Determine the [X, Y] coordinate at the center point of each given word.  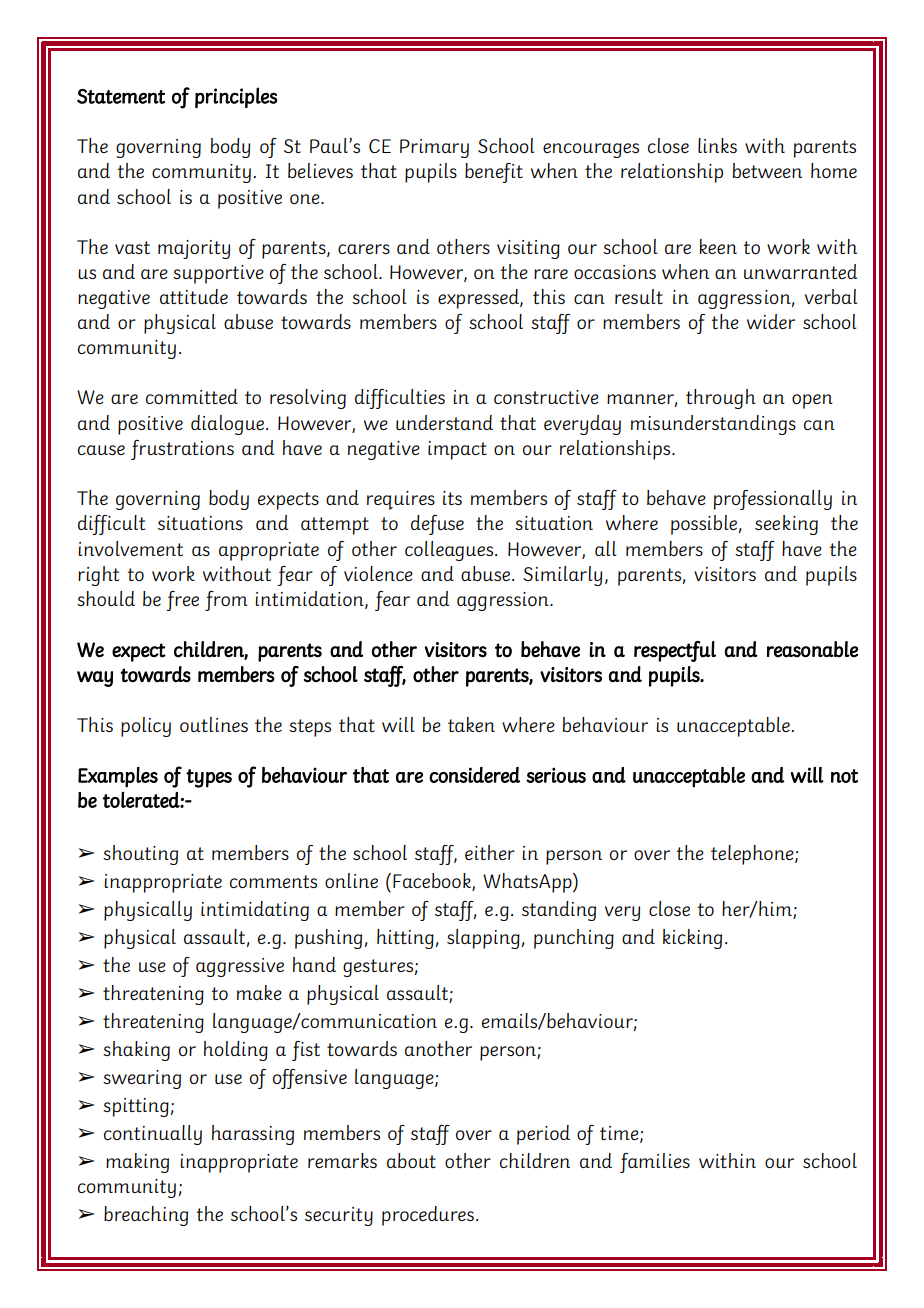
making [137, 1163]
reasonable [812, 649]
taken [471, 724]
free [182, 601]
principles [236, 97]
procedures [428, 1216]
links [717, 145]
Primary [434, 148]
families [655, 1163]
